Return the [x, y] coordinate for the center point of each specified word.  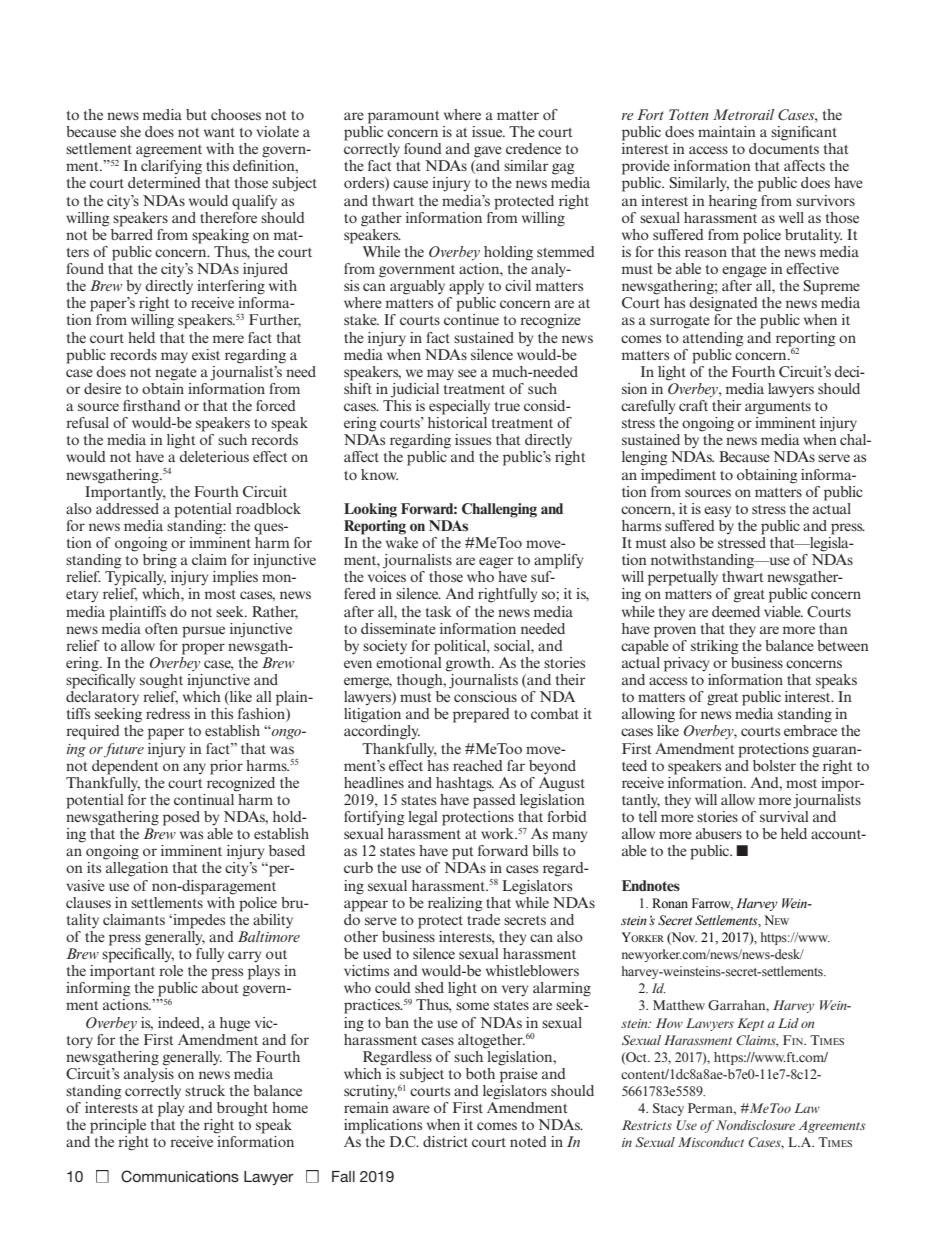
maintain [727, 131]
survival [784, 815]
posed [181, 818]
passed [494, 800]
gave [488, 152]
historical [457, 421]
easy [717, 512]
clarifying [171, 167]
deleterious [214, 456]
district [445, 1141]
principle [118, 1126]
